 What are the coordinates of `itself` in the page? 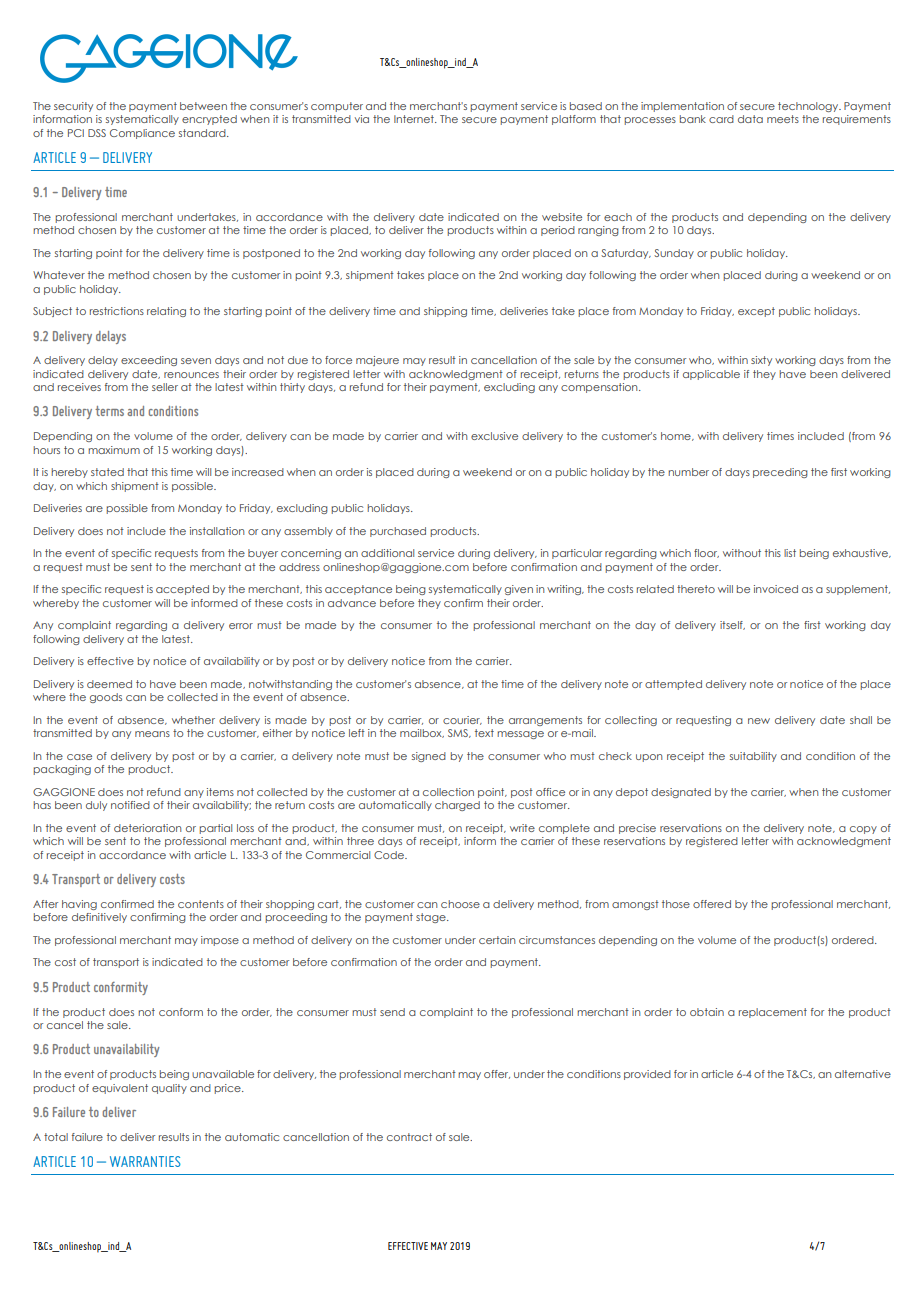 It's located at (732, 625).
